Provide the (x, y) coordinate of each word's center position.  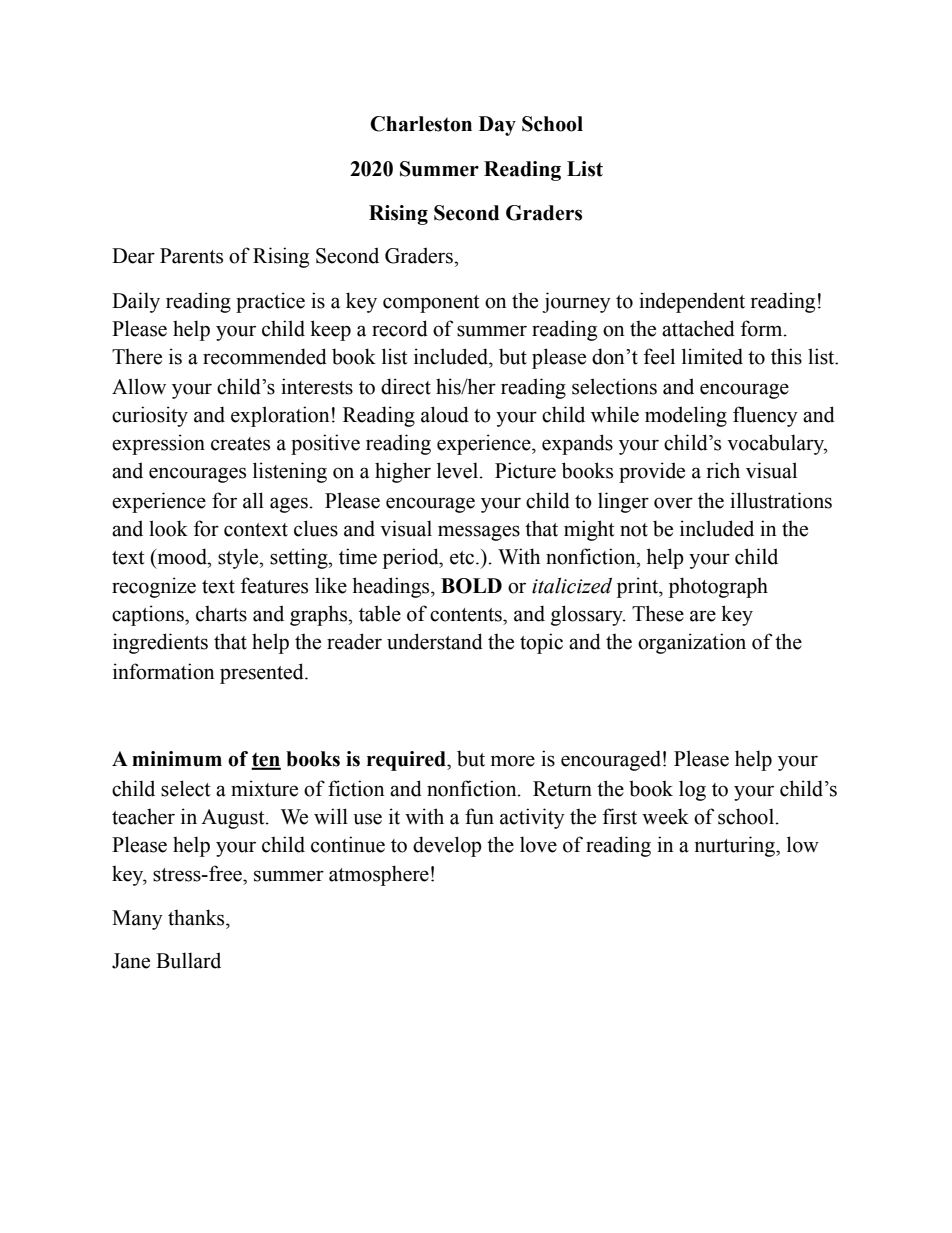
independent (692, 302)
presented (263, 673)
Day (497, 126)
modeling (686, 416)
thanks (197, 917)
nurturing (736, 846)
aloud (445, 414)
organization (692, 643)
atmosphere (379, 875)
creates (240, 444)
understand (435, 641)
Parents (191, 256)
